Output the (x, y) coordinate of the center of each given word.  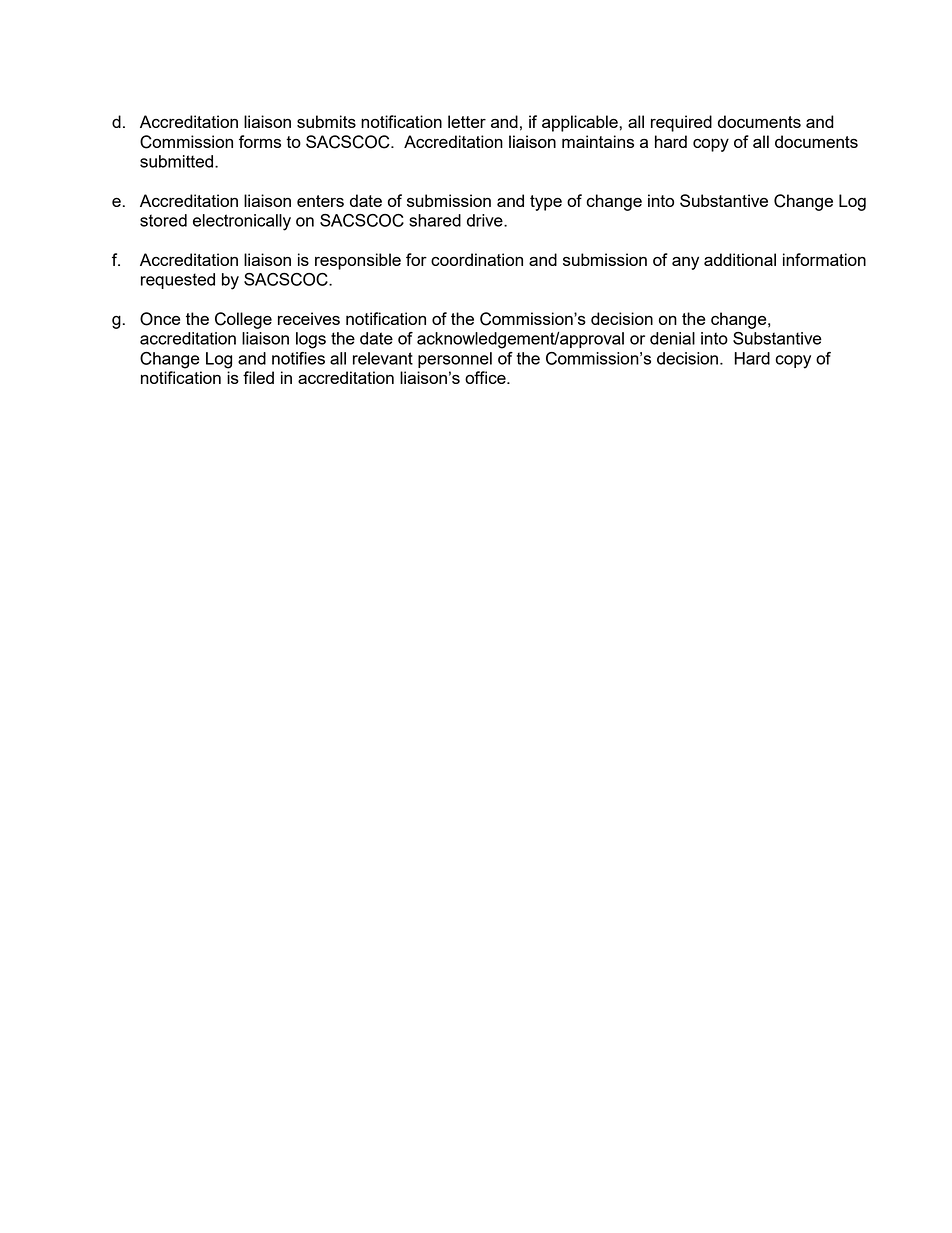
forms (260, 141)
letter (467, 121)
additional (740, 259)
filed (258, 377)
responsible (358, 261)
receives (309, 318)
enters (320, 201)
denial (672, 338)
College (243, 320)
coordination (477, 259)
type (546, 203)
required (681, 123)
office (486, 377)
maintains (598, 141)
